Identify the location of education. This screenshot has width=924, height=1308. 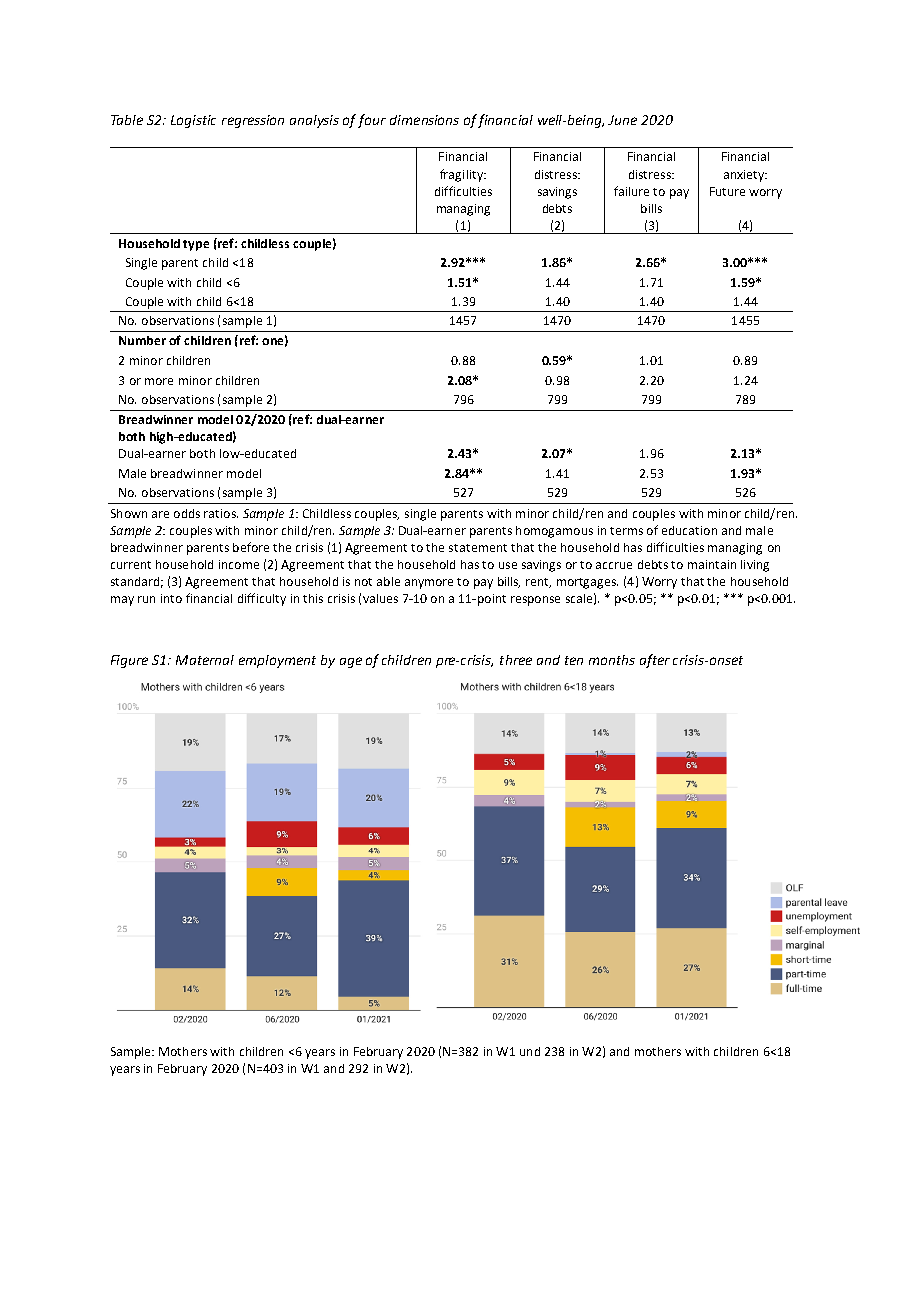
(689, 530).
